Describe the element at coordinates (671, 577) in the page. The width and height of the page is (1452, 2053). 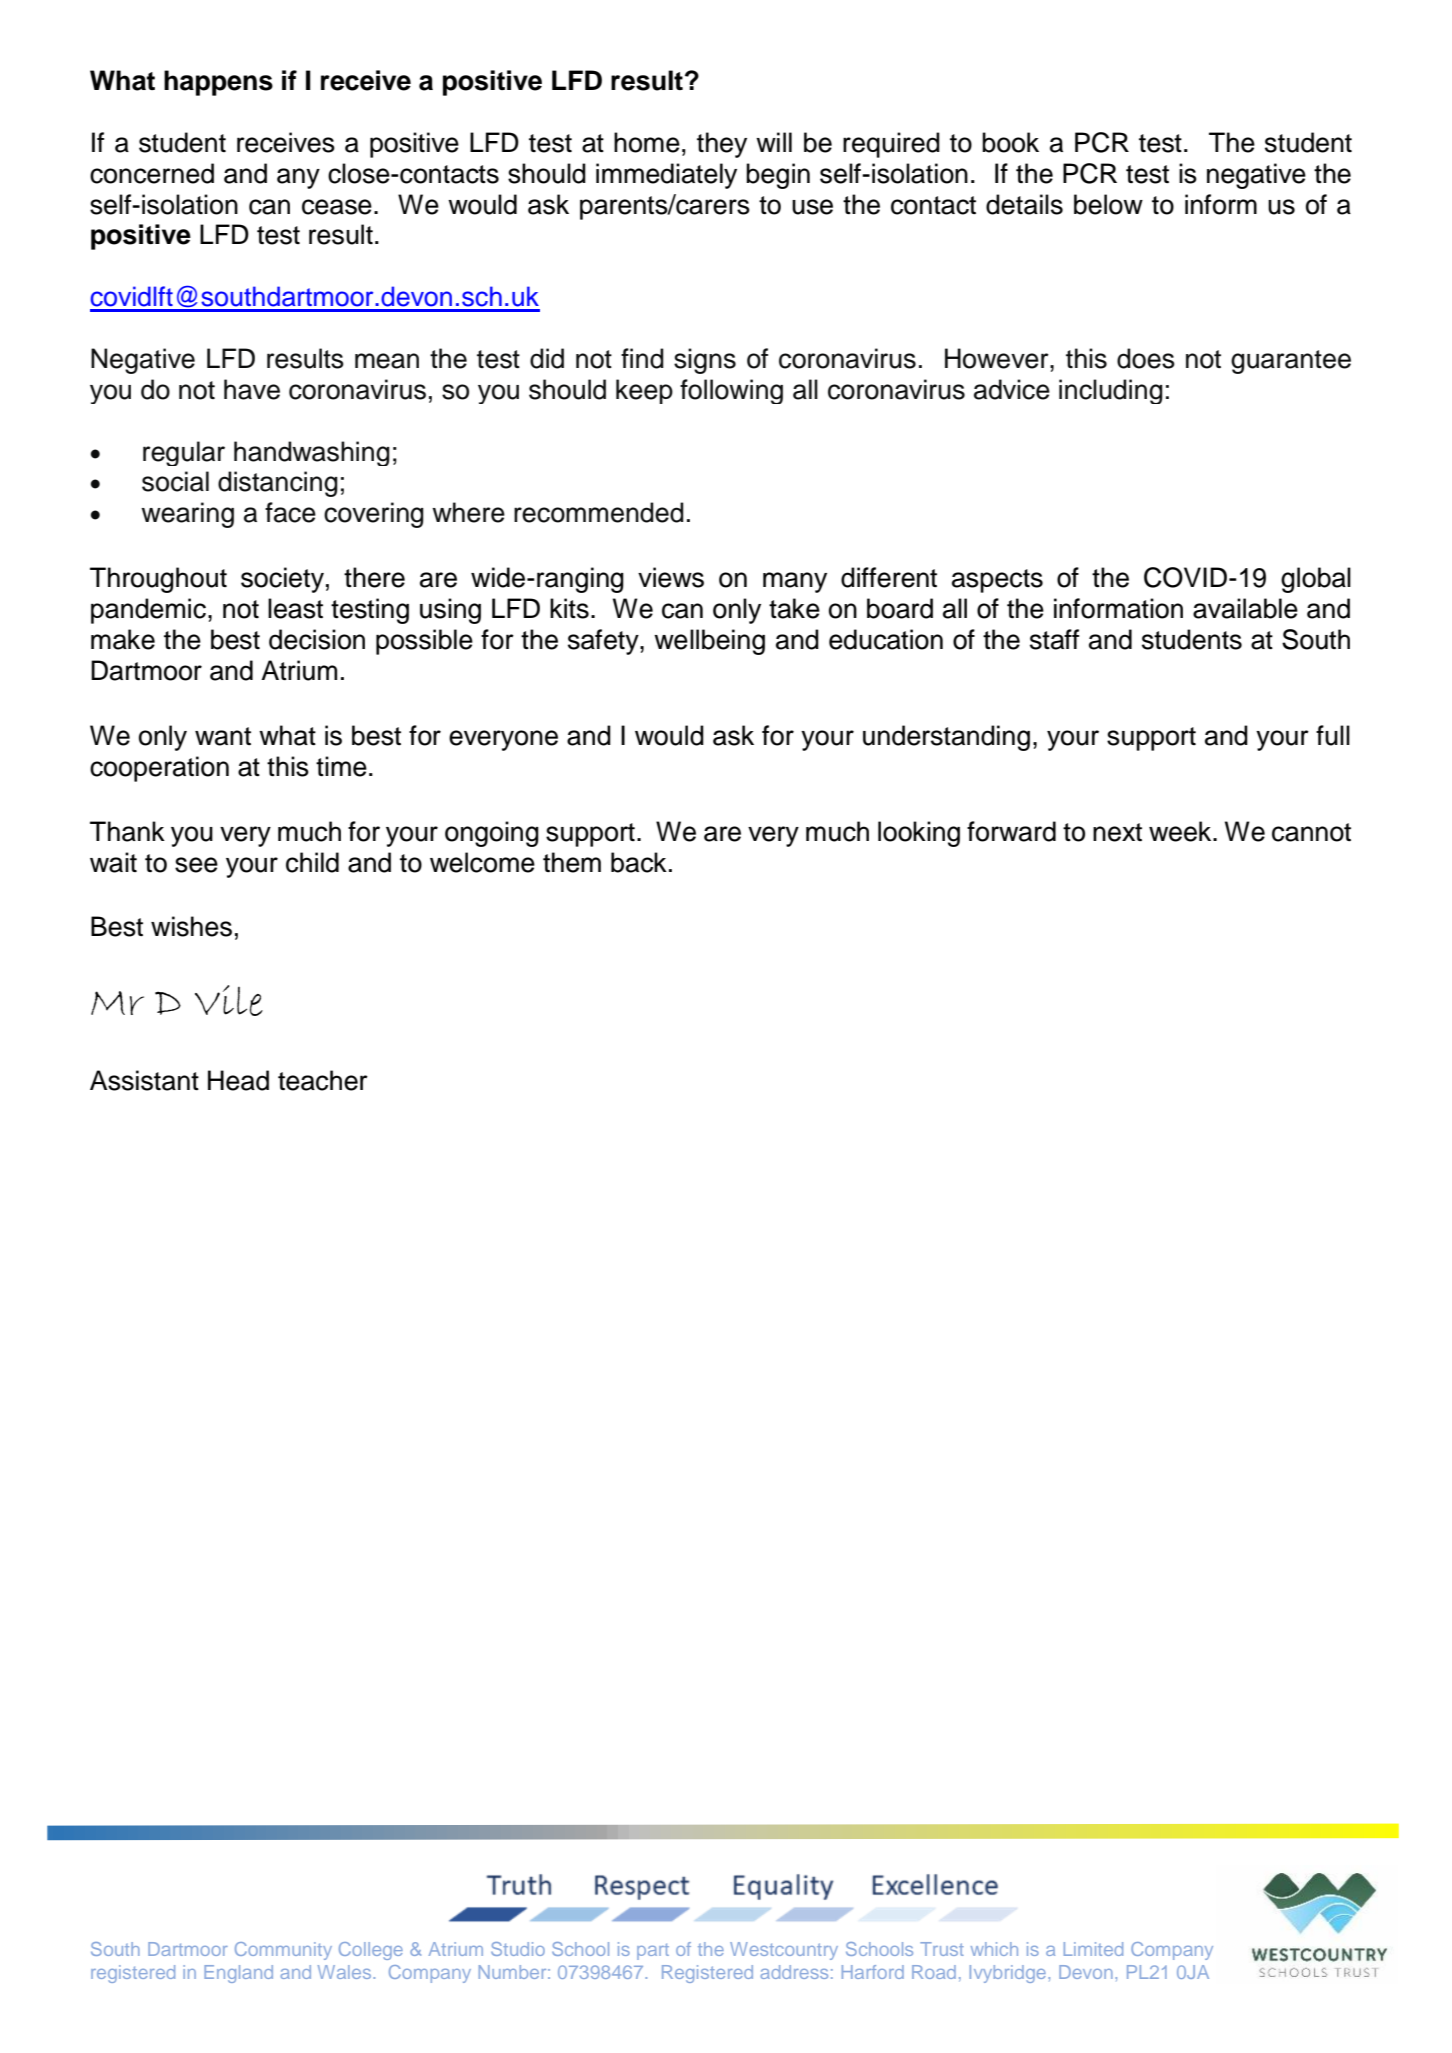
I see `views` at that location.
